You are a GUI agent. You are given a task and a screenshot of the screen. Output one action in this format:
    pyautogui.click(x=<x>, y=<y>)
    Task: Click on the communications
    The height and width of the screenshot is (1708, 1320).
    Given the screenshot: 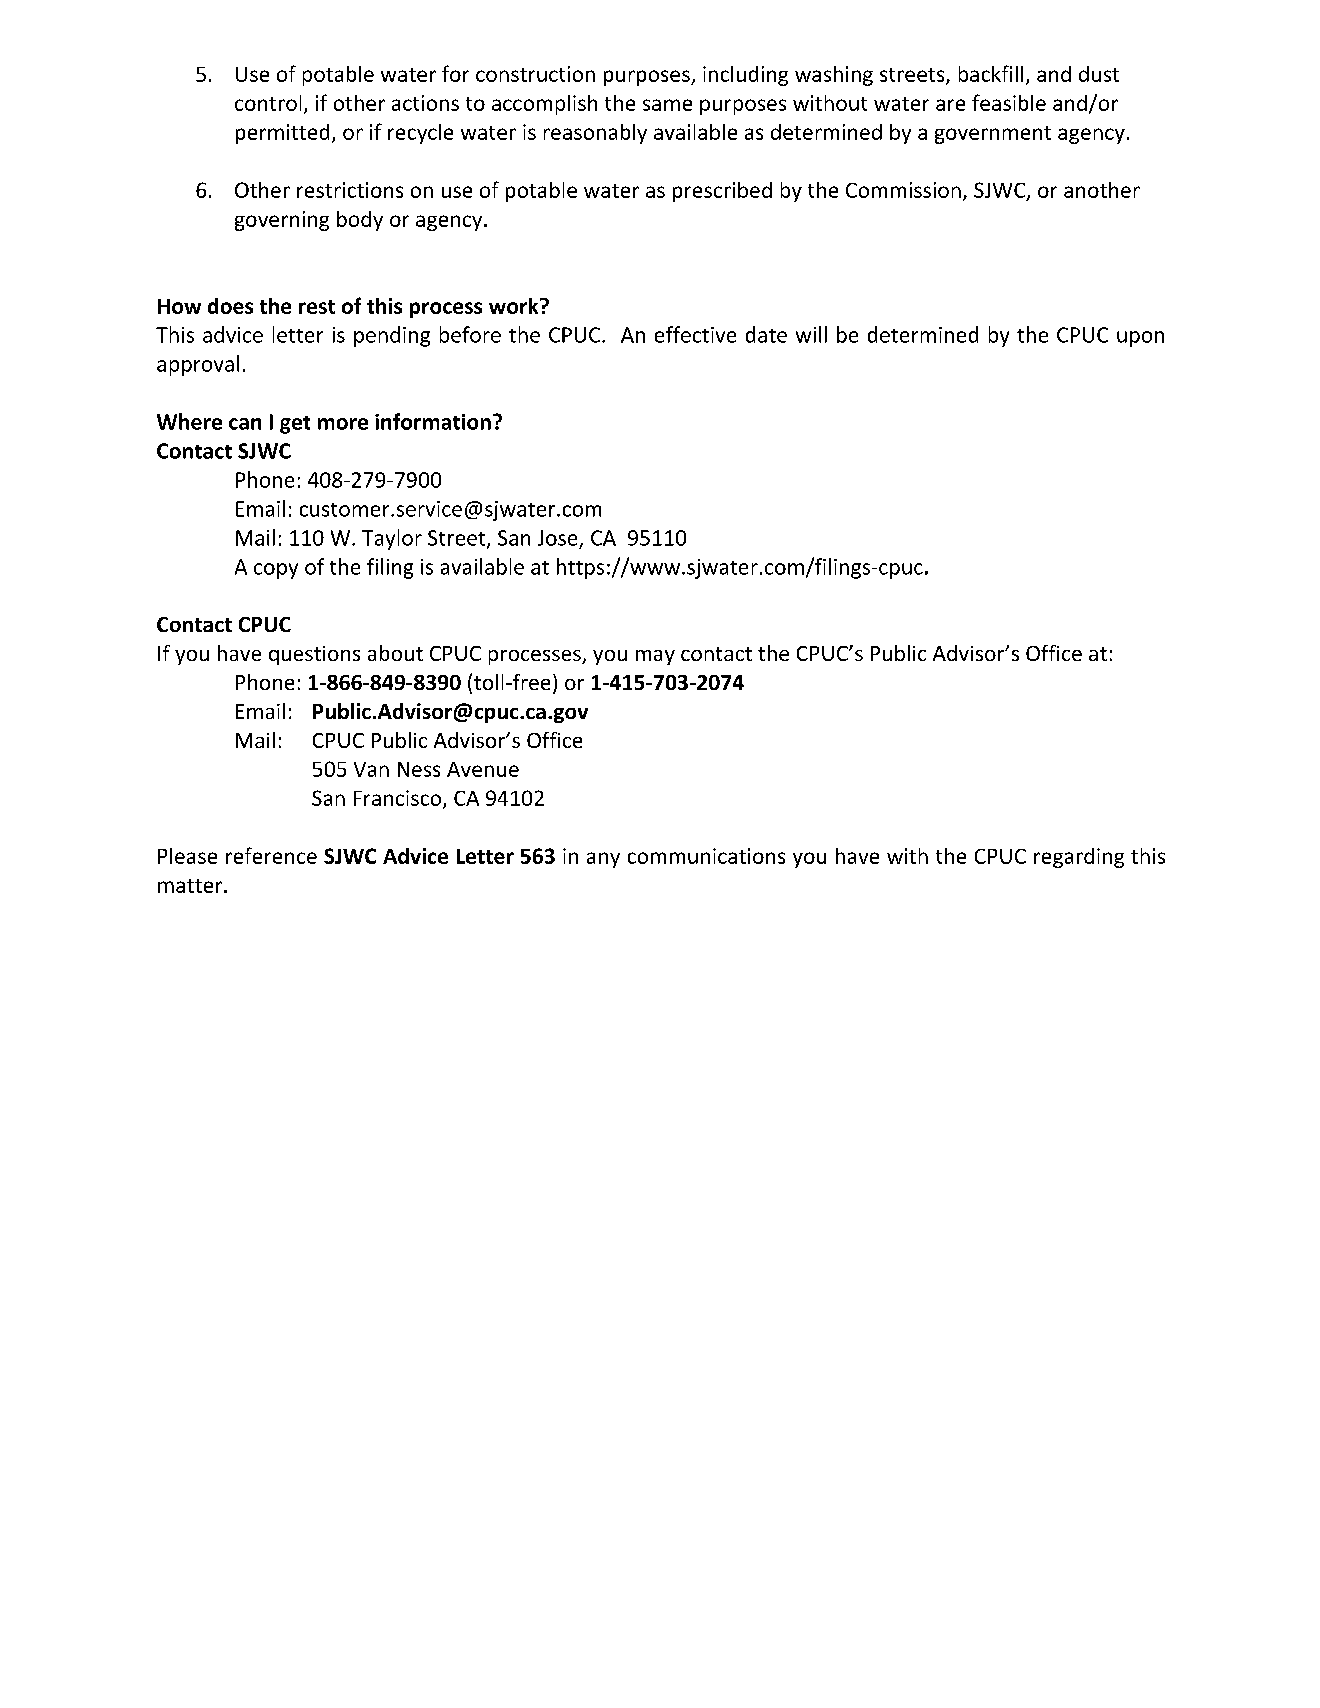 What is the action you would take?
    pyautogui.click(x=706, y=856)
